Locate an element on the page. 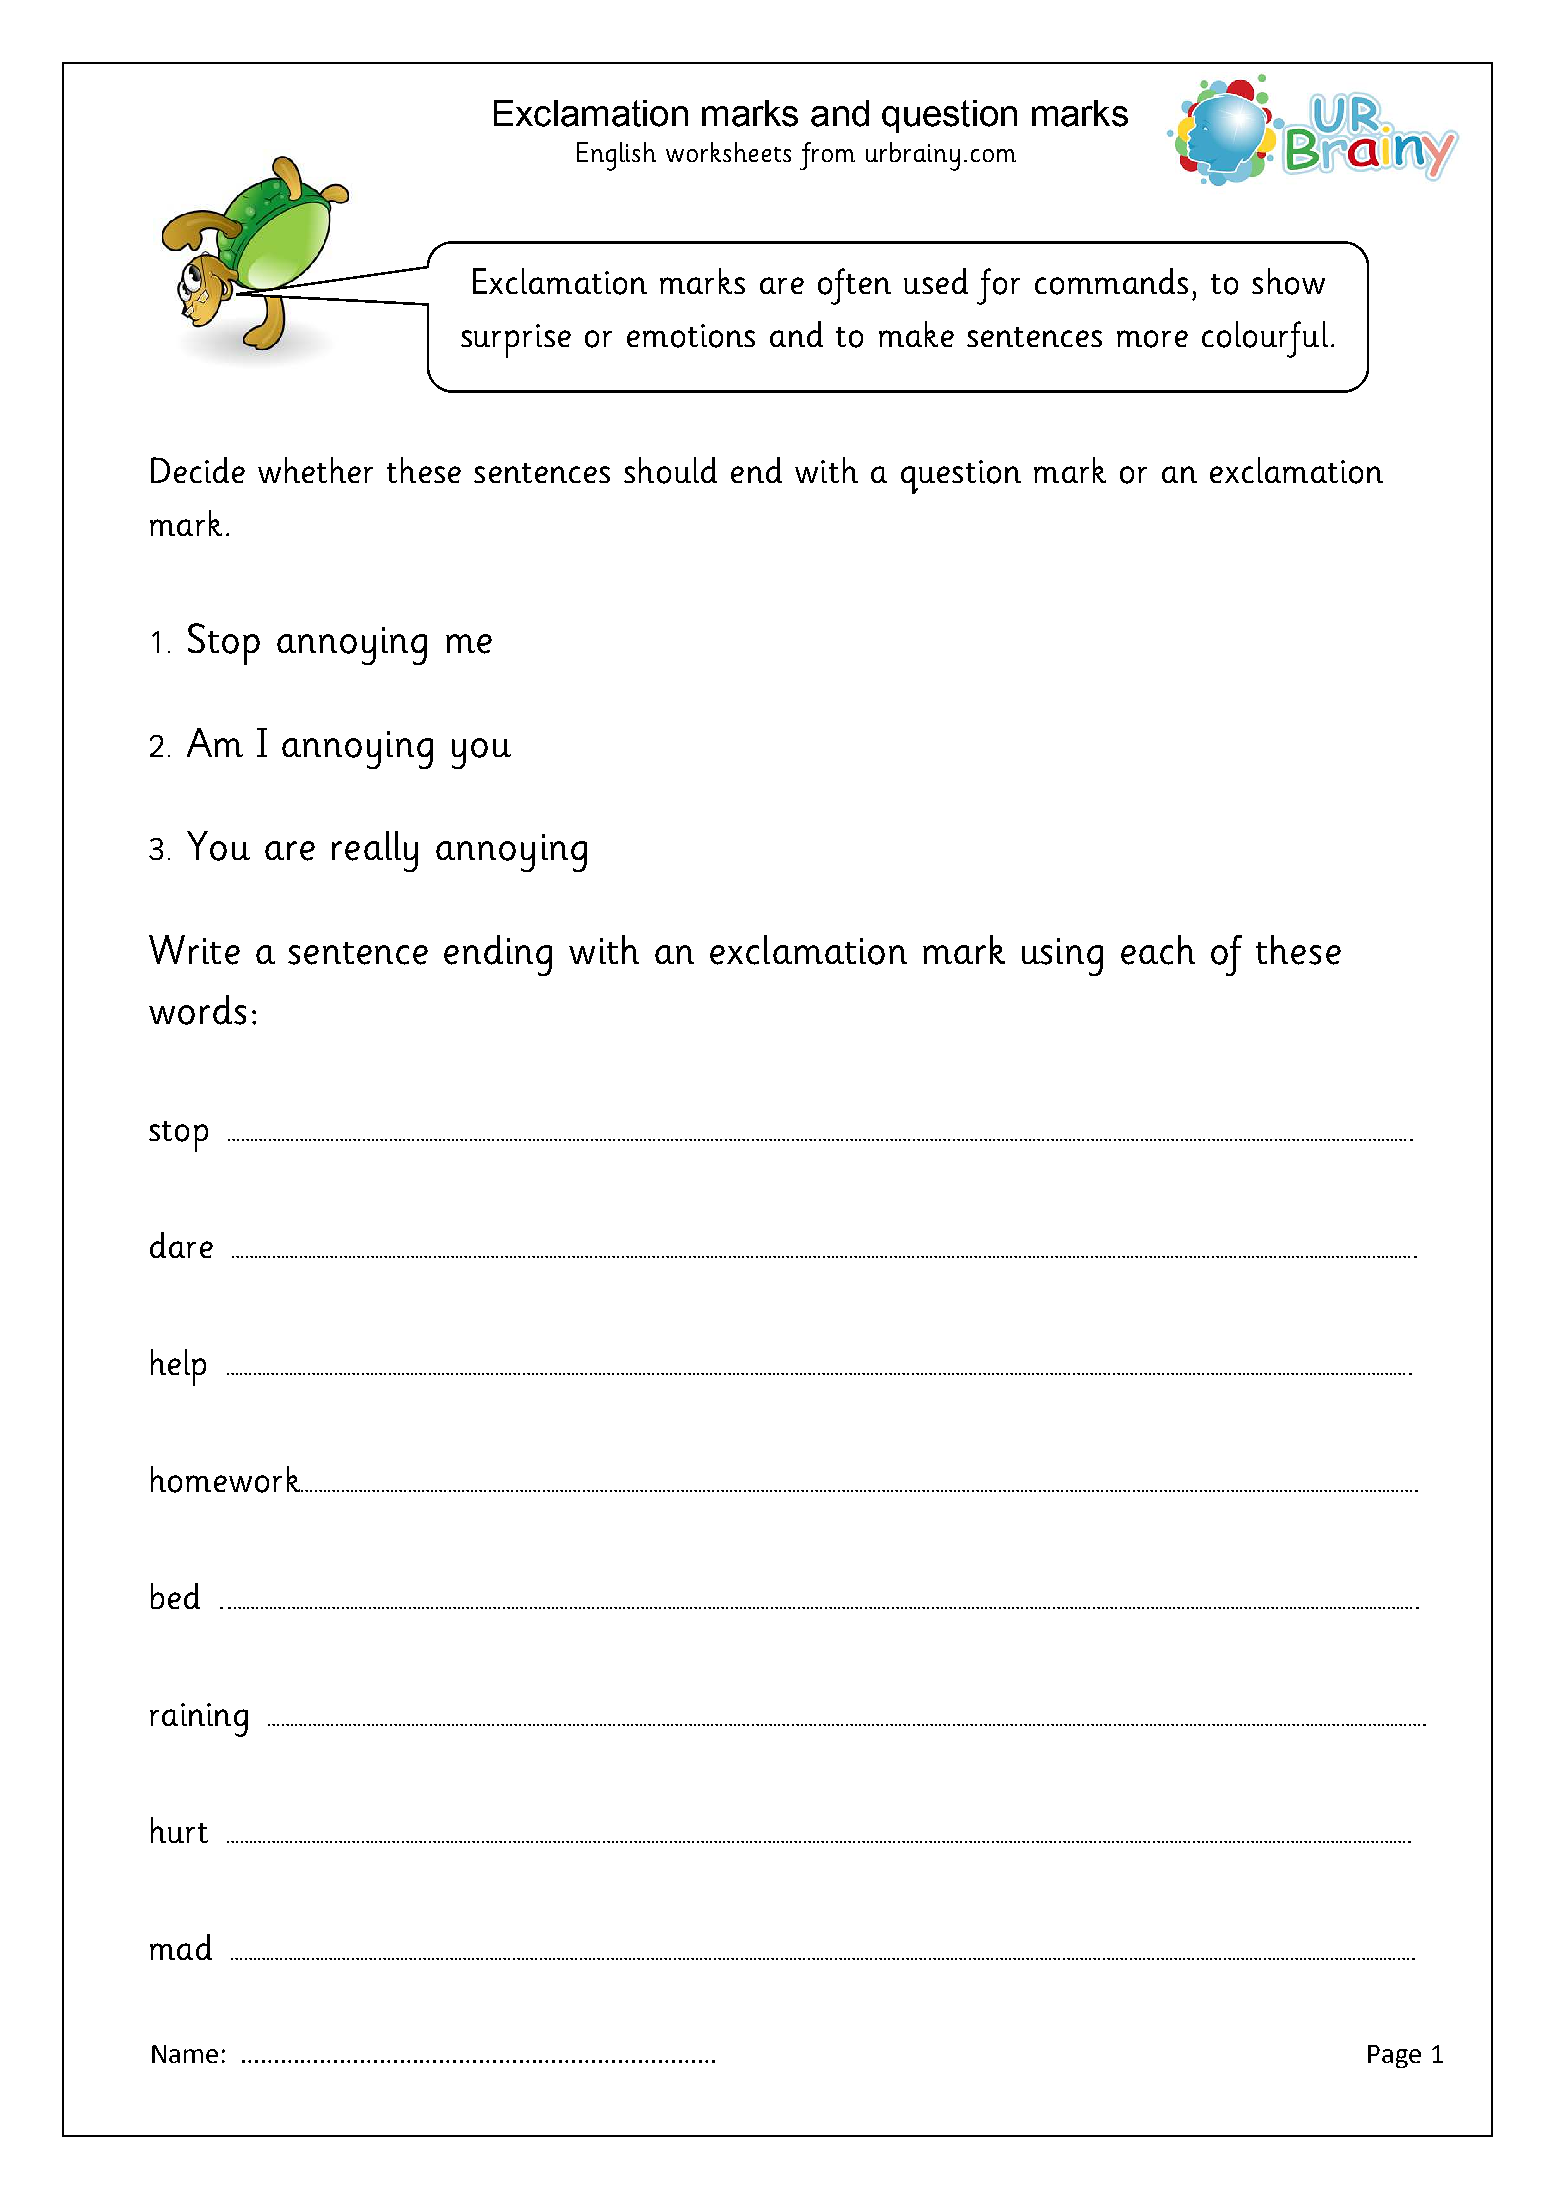 This page has height=2199, width=1555. show is located at coordinates (1288, 281).
